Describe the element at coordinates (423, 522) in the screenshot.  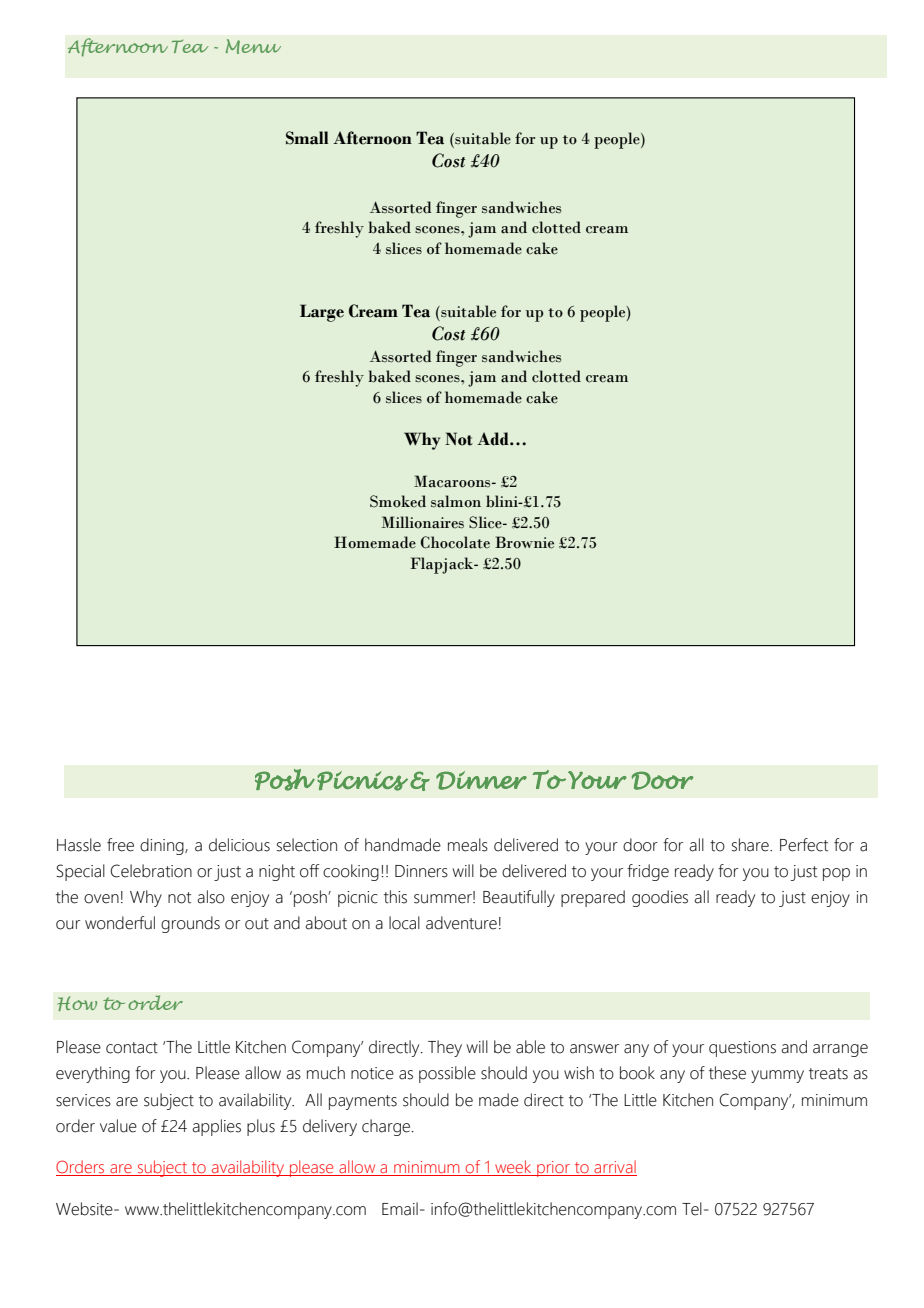
I see `Millionaires` at that location.
